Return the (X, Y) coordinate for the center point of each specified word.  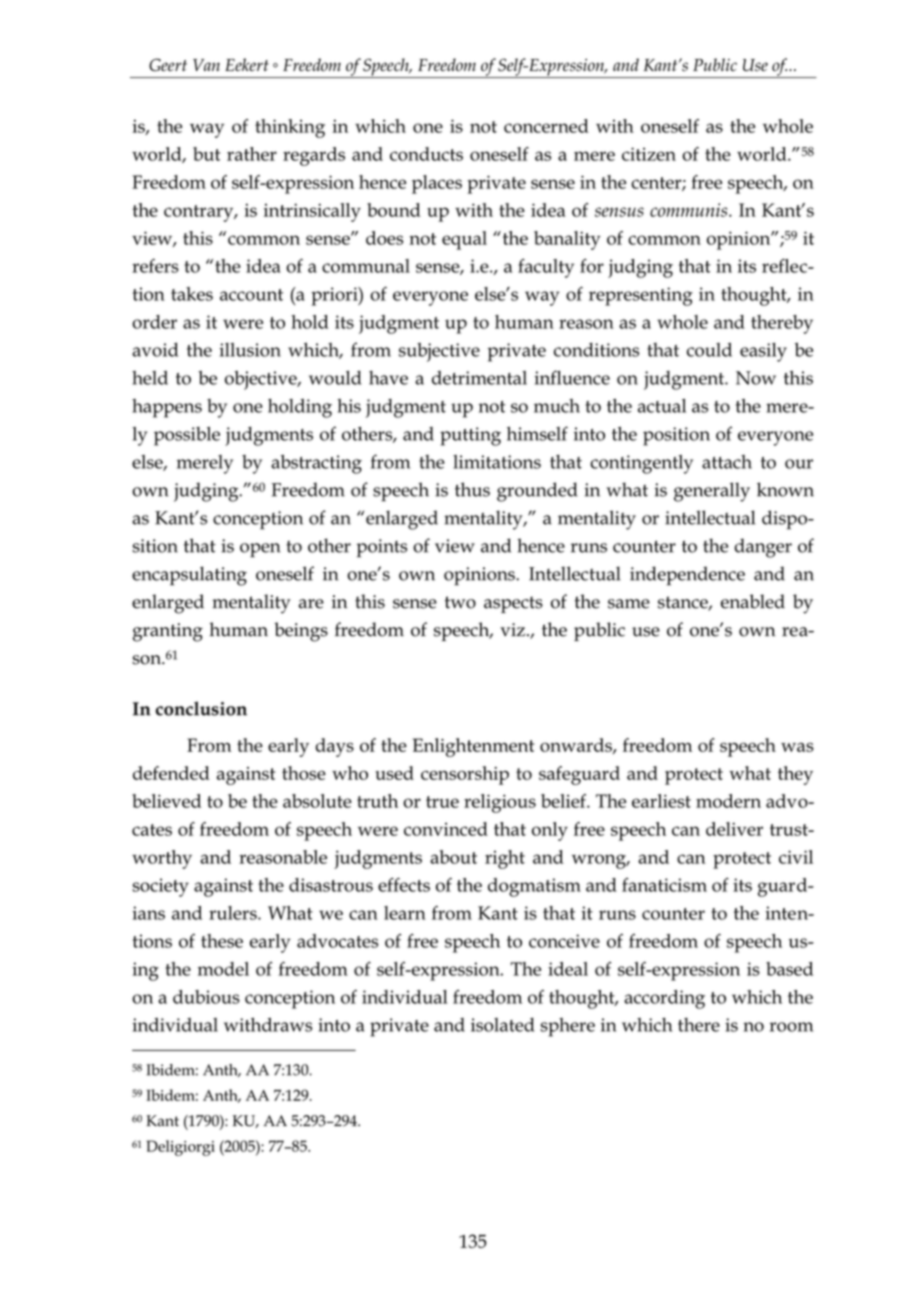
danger (763, 548)
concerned (546, 126)
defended (171, 773)
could (709, 349)
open (260, 550)
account (251, 295)
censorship (465, 775)
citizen (649, 154)
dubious (206, 997)
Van (206, 65)
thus (472, 489)
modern (728, 801)
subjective (439, 352)
